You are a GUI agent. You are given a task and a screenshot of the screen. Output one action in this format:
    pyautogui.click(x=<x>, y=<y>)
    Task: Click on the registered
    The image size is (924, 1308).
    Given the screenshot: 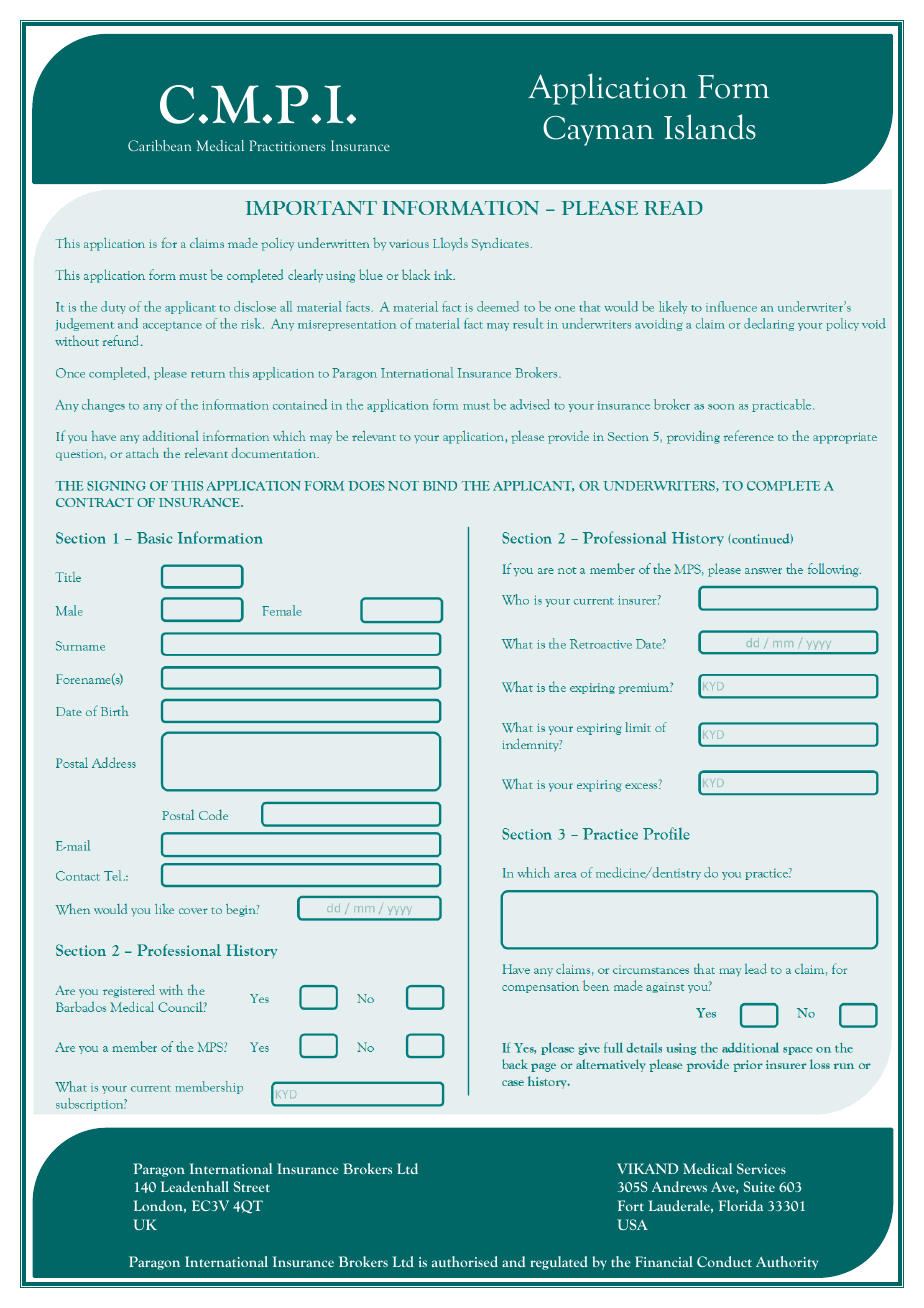 What is the action you would take?
    pyautogui.click(x=129, y=991)
